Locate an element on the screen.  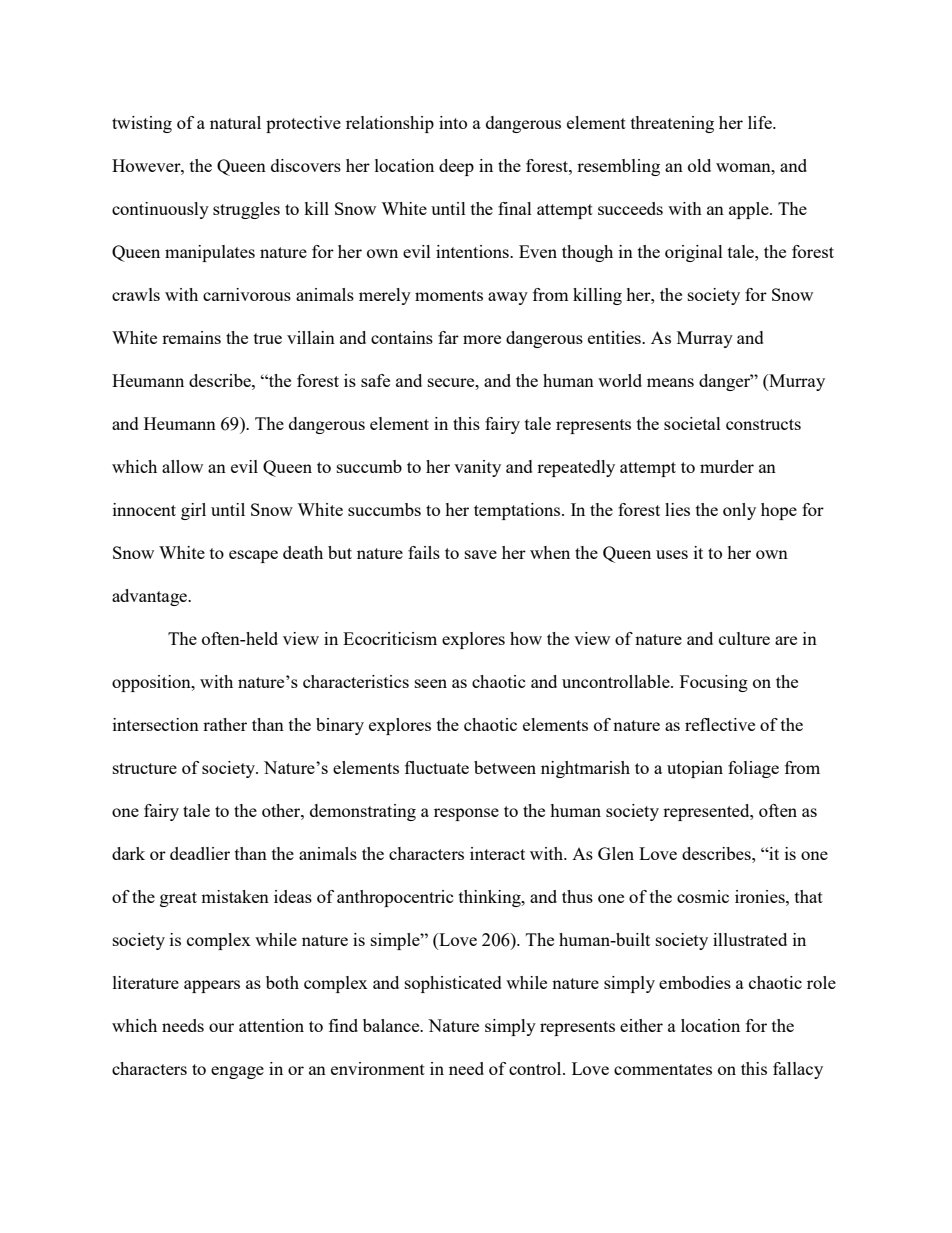
remains is located at coordinates (191, 337).
